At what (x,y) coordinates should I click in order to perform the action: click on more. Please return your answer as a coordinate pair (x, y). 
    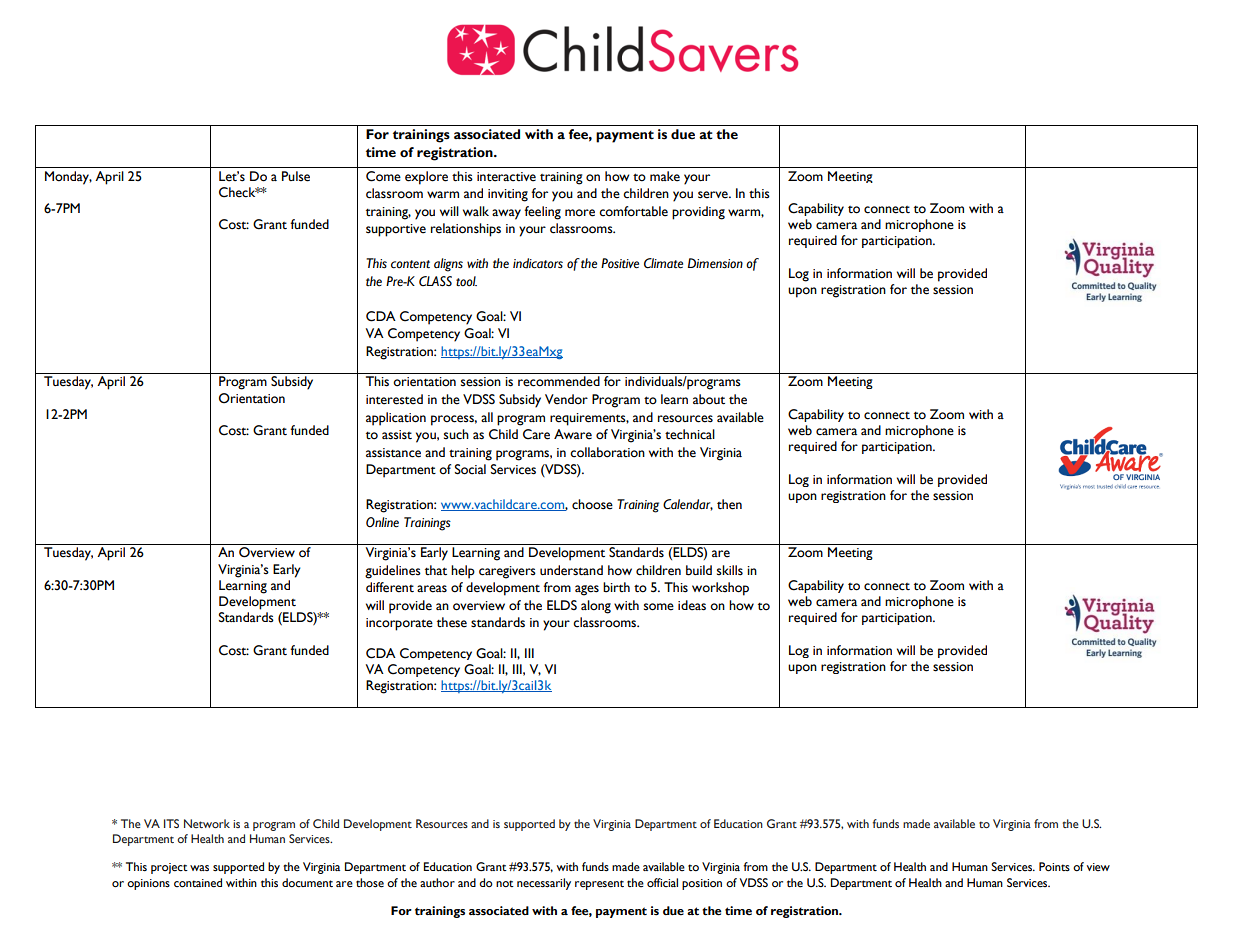
    Looking at the image, I should click on (580, 213).
